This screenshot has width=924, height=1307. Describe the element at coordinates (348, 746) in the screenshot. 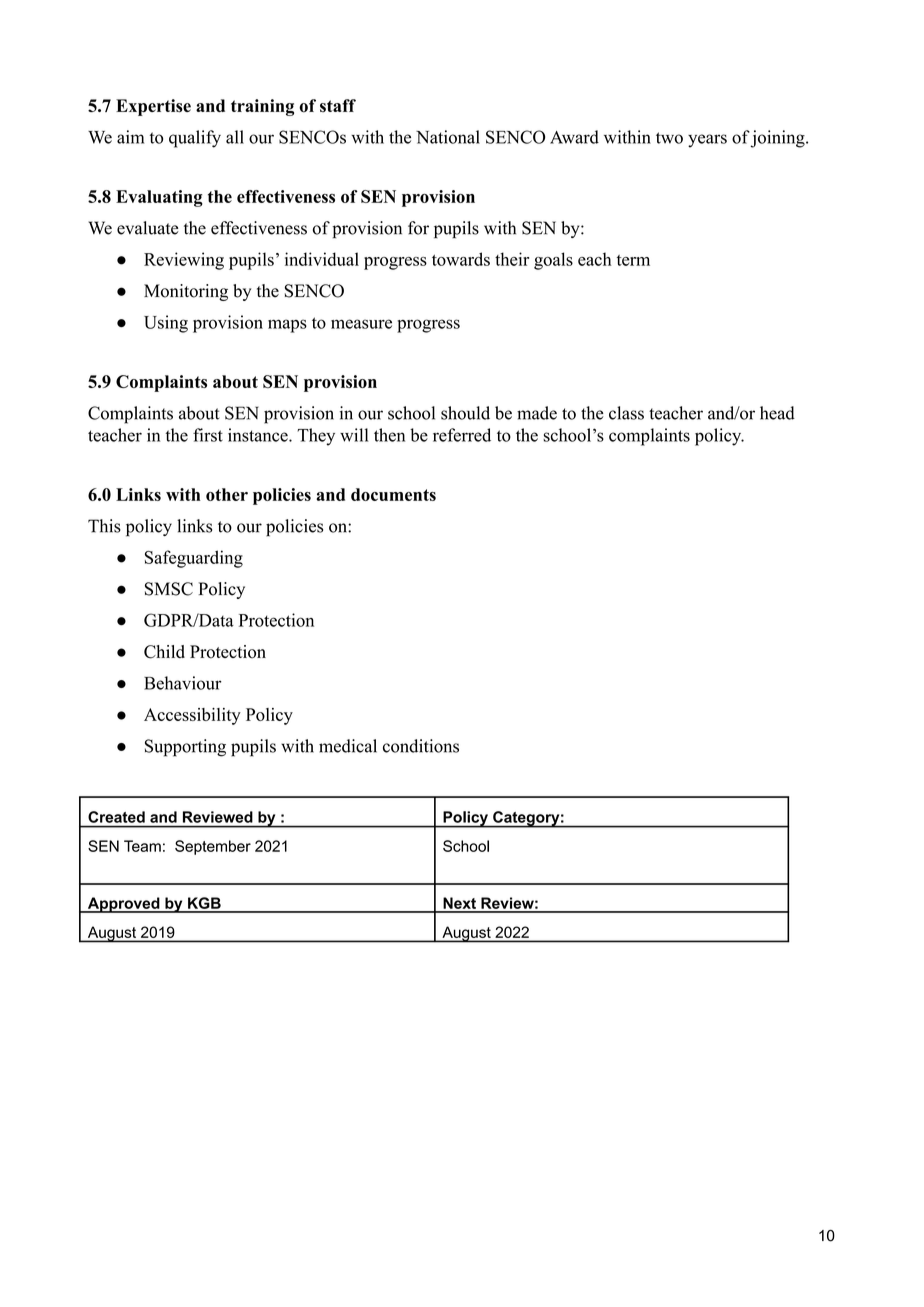

I see `medical` at that location.
